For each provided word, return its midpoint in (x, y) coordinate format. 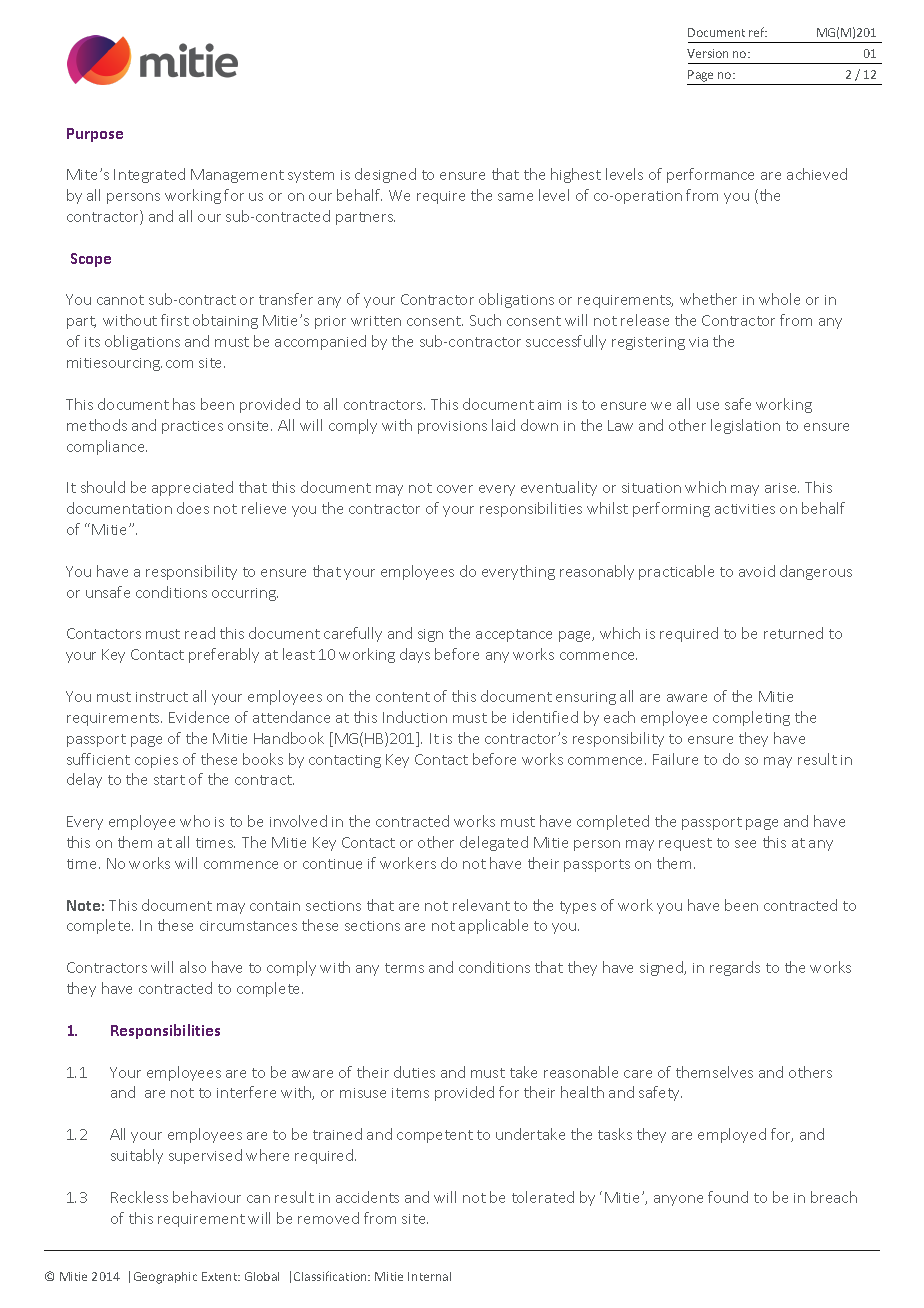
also (193, 967)
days (415, 655)
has (184, 404)
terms (404, 968)
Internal (429, 1276)
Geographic (165, 1278)
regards (735, 968)
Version (707, 53)
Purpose (95, 135)
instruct (162, 697)
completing (751, 718)
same (515, 197)
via (698, 342)
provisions (452, 427)
